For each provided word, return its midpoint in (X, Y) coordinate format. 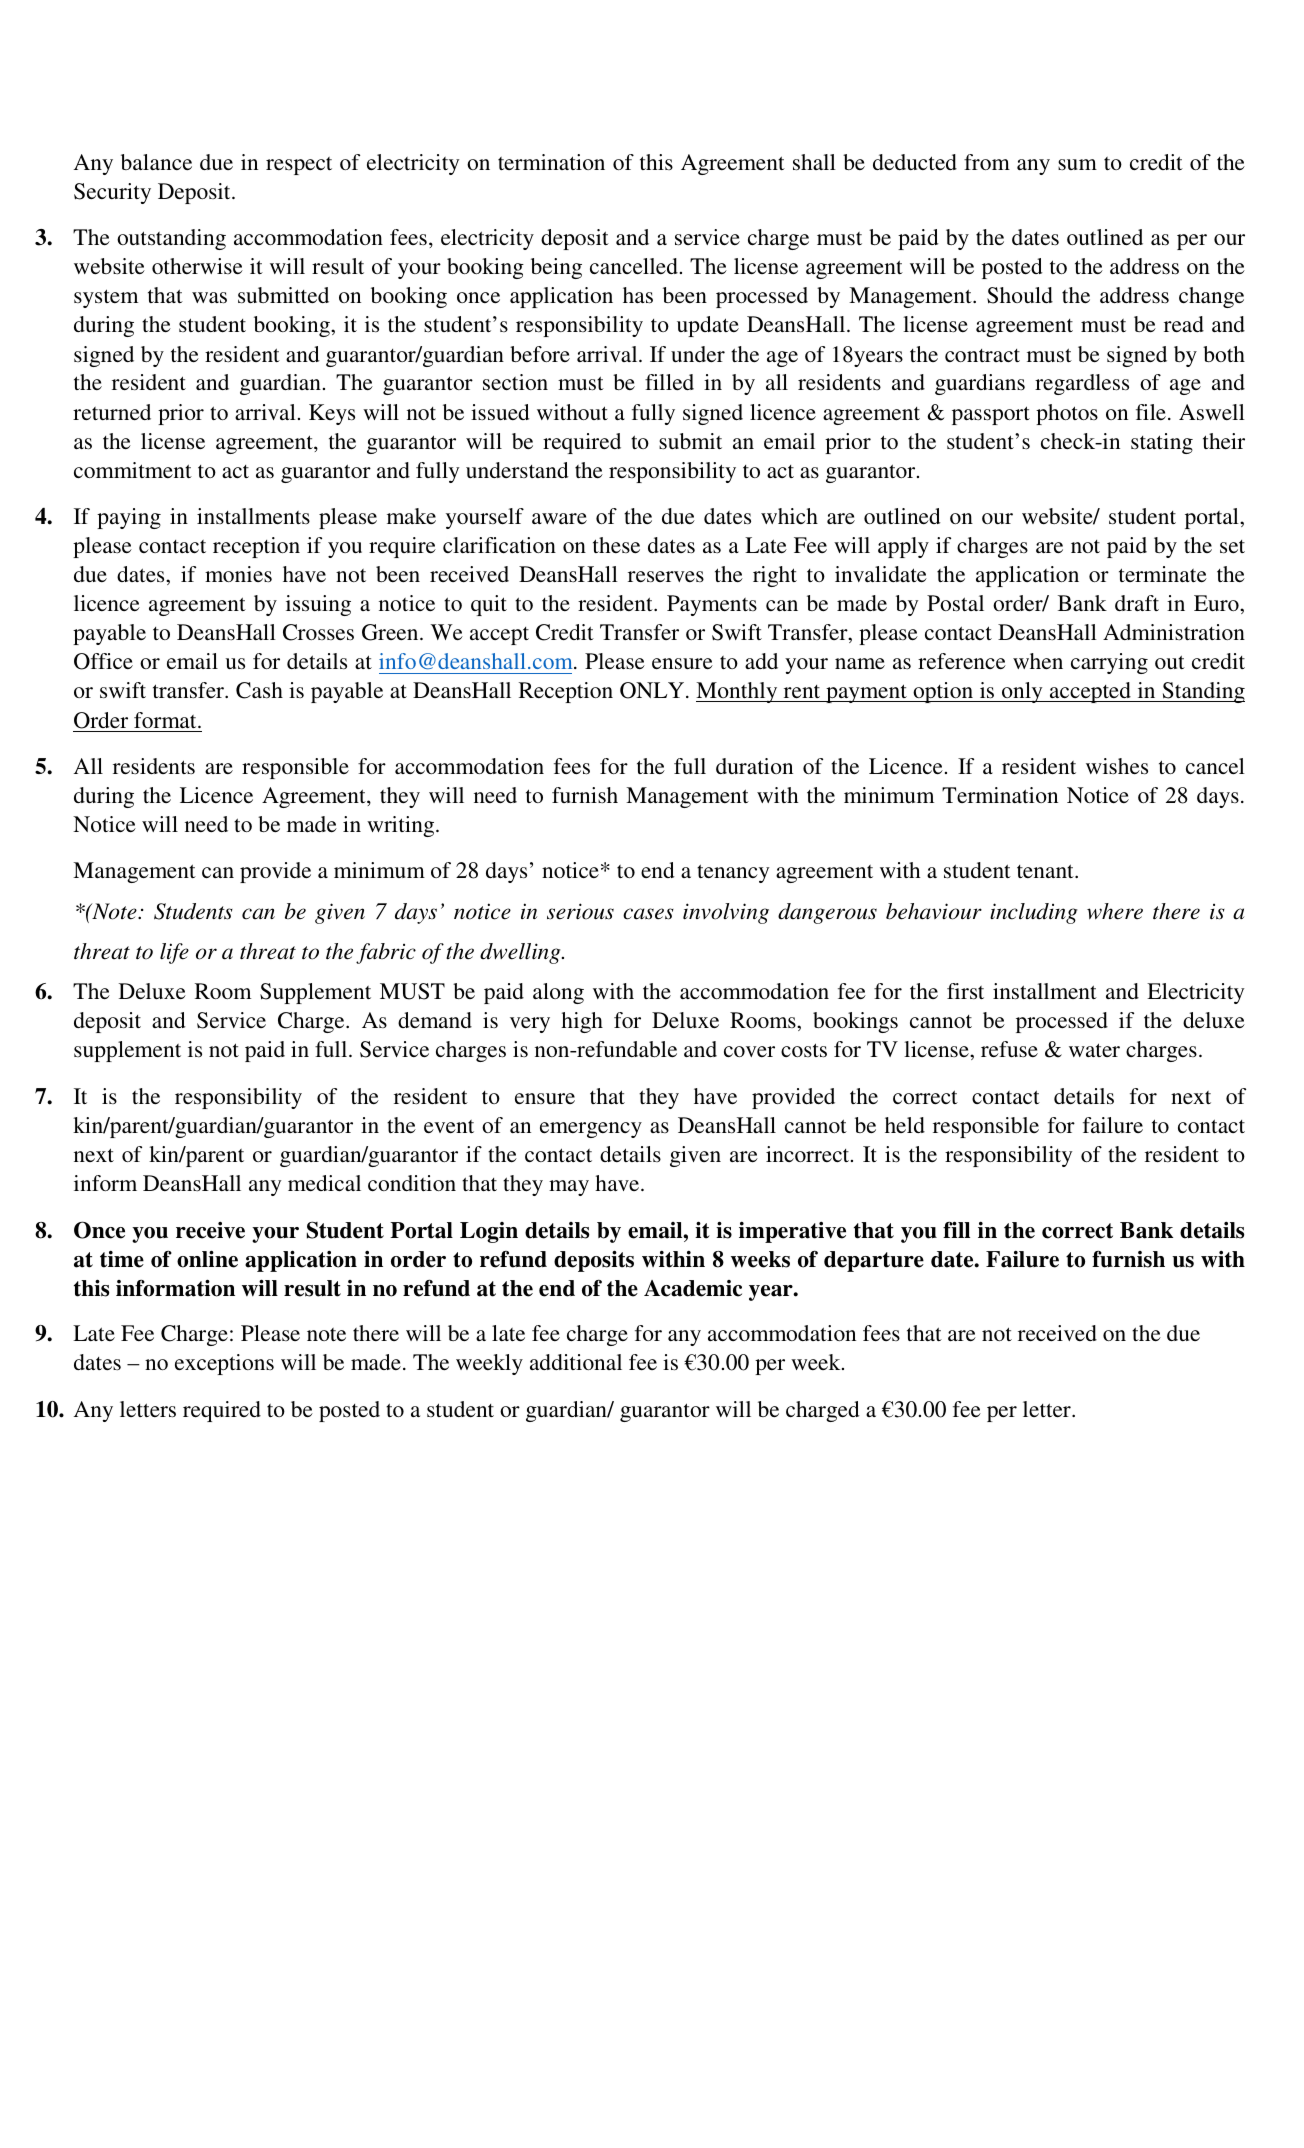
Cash (259, 690)
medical (324, 1183)
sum (1077, 164)
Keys (332, 414)
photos (1067, 414)
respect (299, 166)
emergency (591, 1130)
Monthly (738, 692)
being (556, 268)
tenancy (733, 873)
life (174, 953)
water (1094, 1050)
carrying (1109, 663)
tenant (1046, 871)
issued (500, 412)
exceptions (224, 1364)
